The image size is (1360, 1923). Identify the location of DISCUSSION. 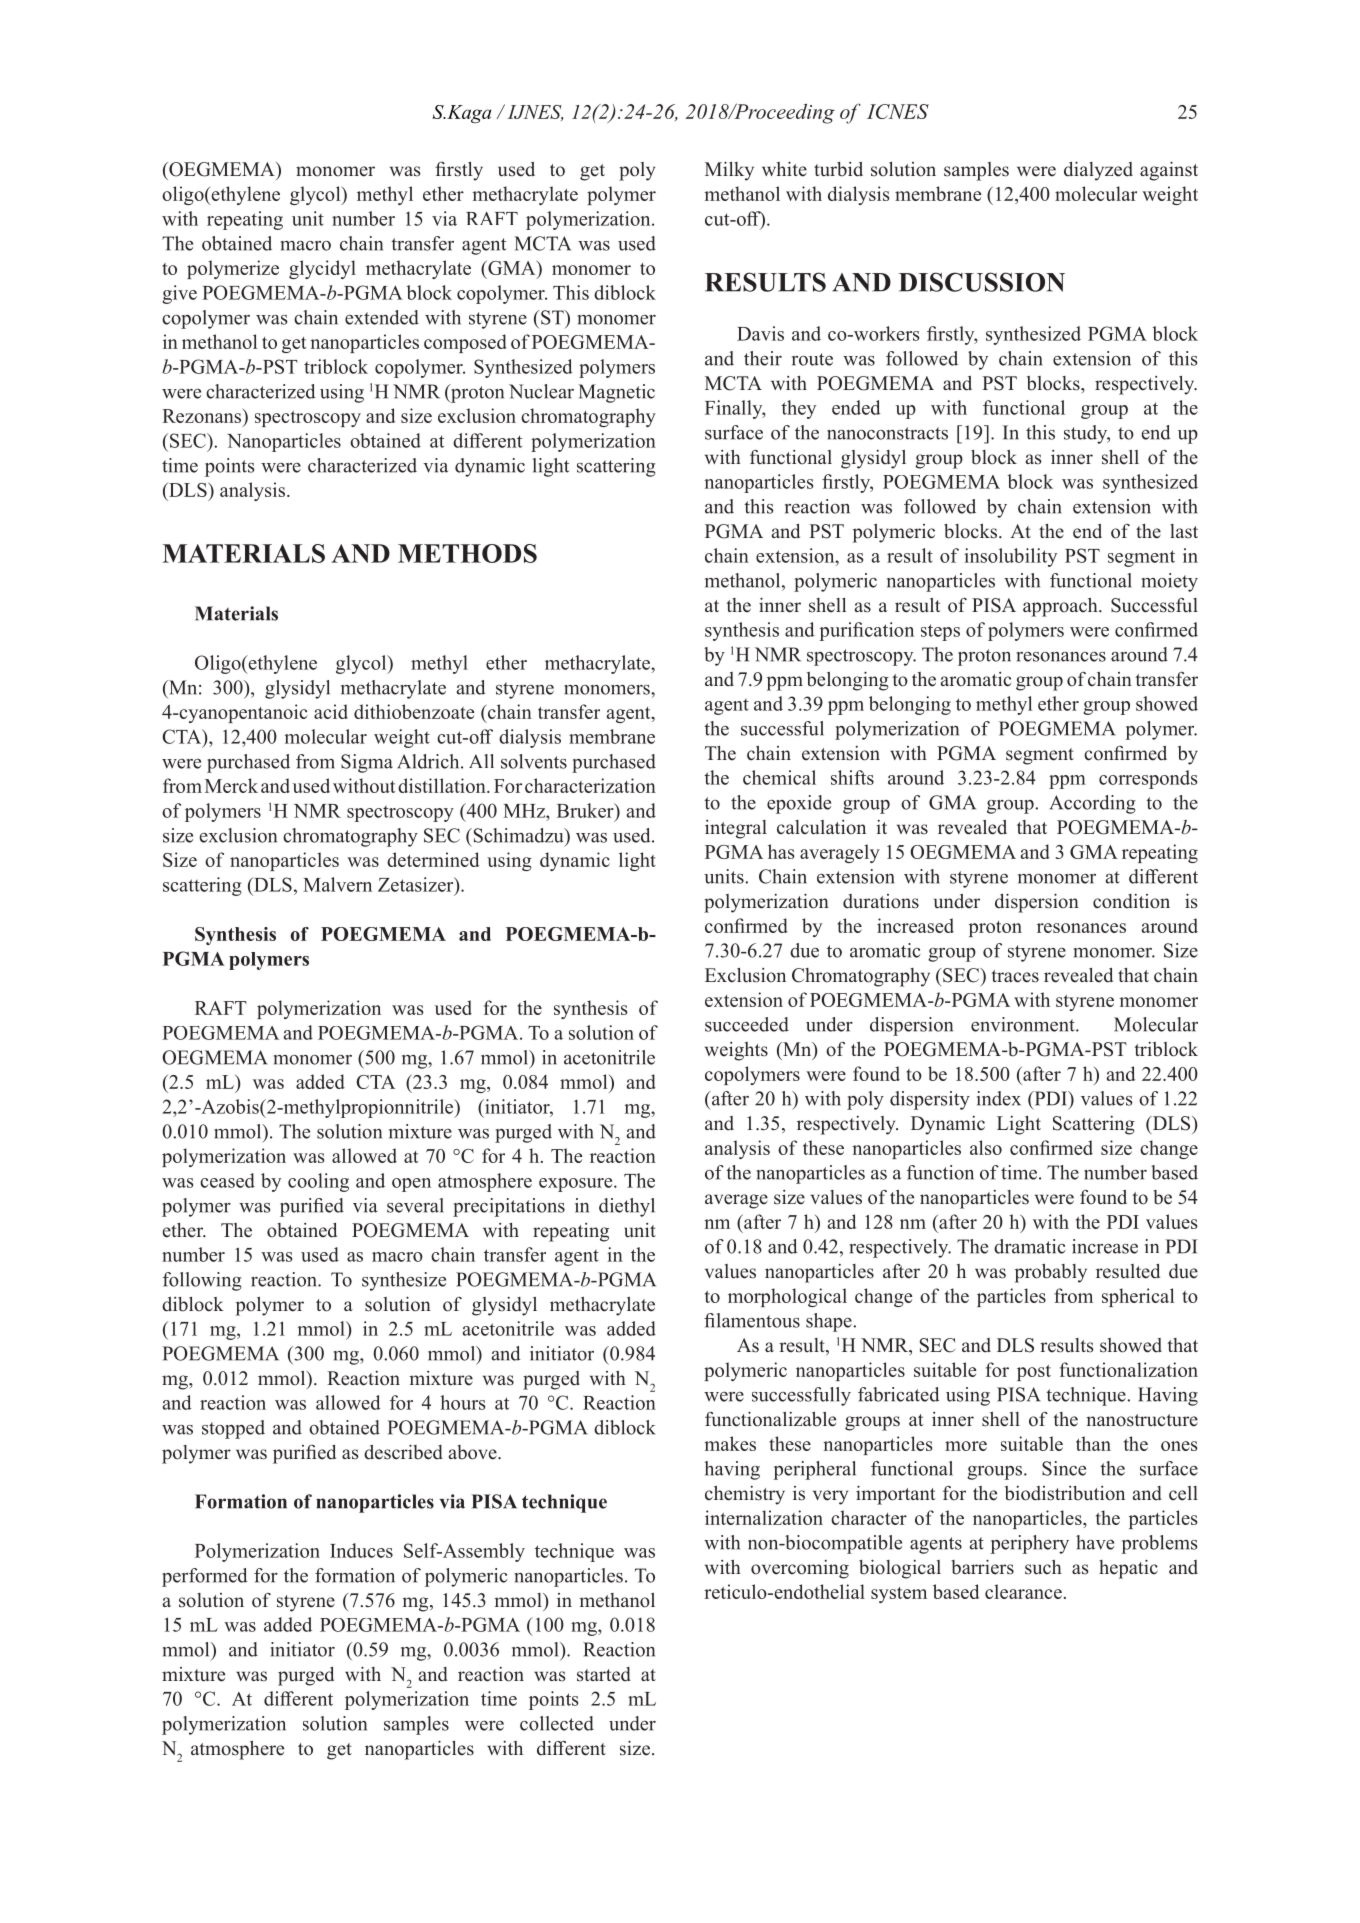
(982, 282).
